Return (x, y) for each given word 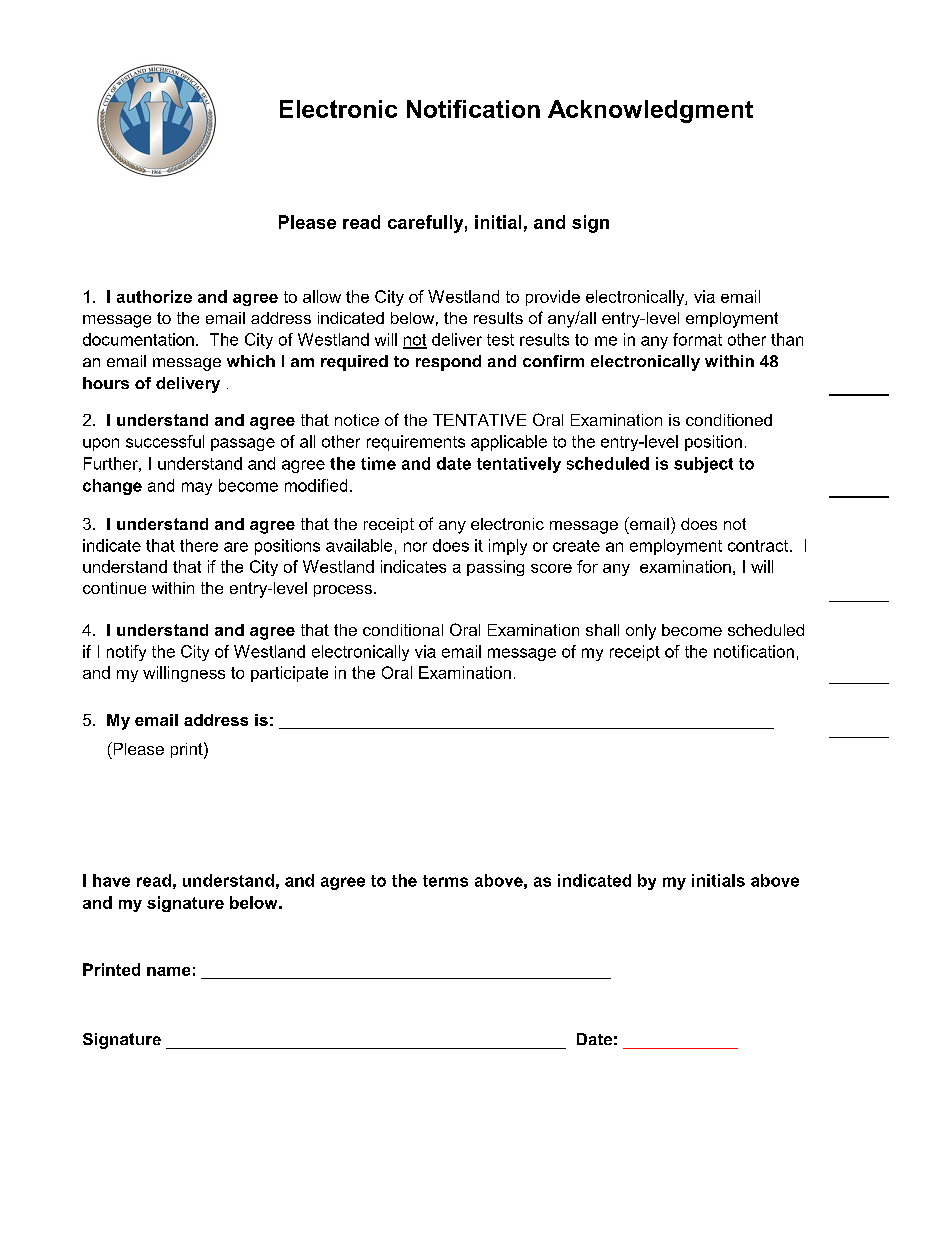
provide (553, 298)
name (168, 971)
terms (445, 881)
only (641, 632)
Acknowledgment (650, 111)
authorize (154, 296)
